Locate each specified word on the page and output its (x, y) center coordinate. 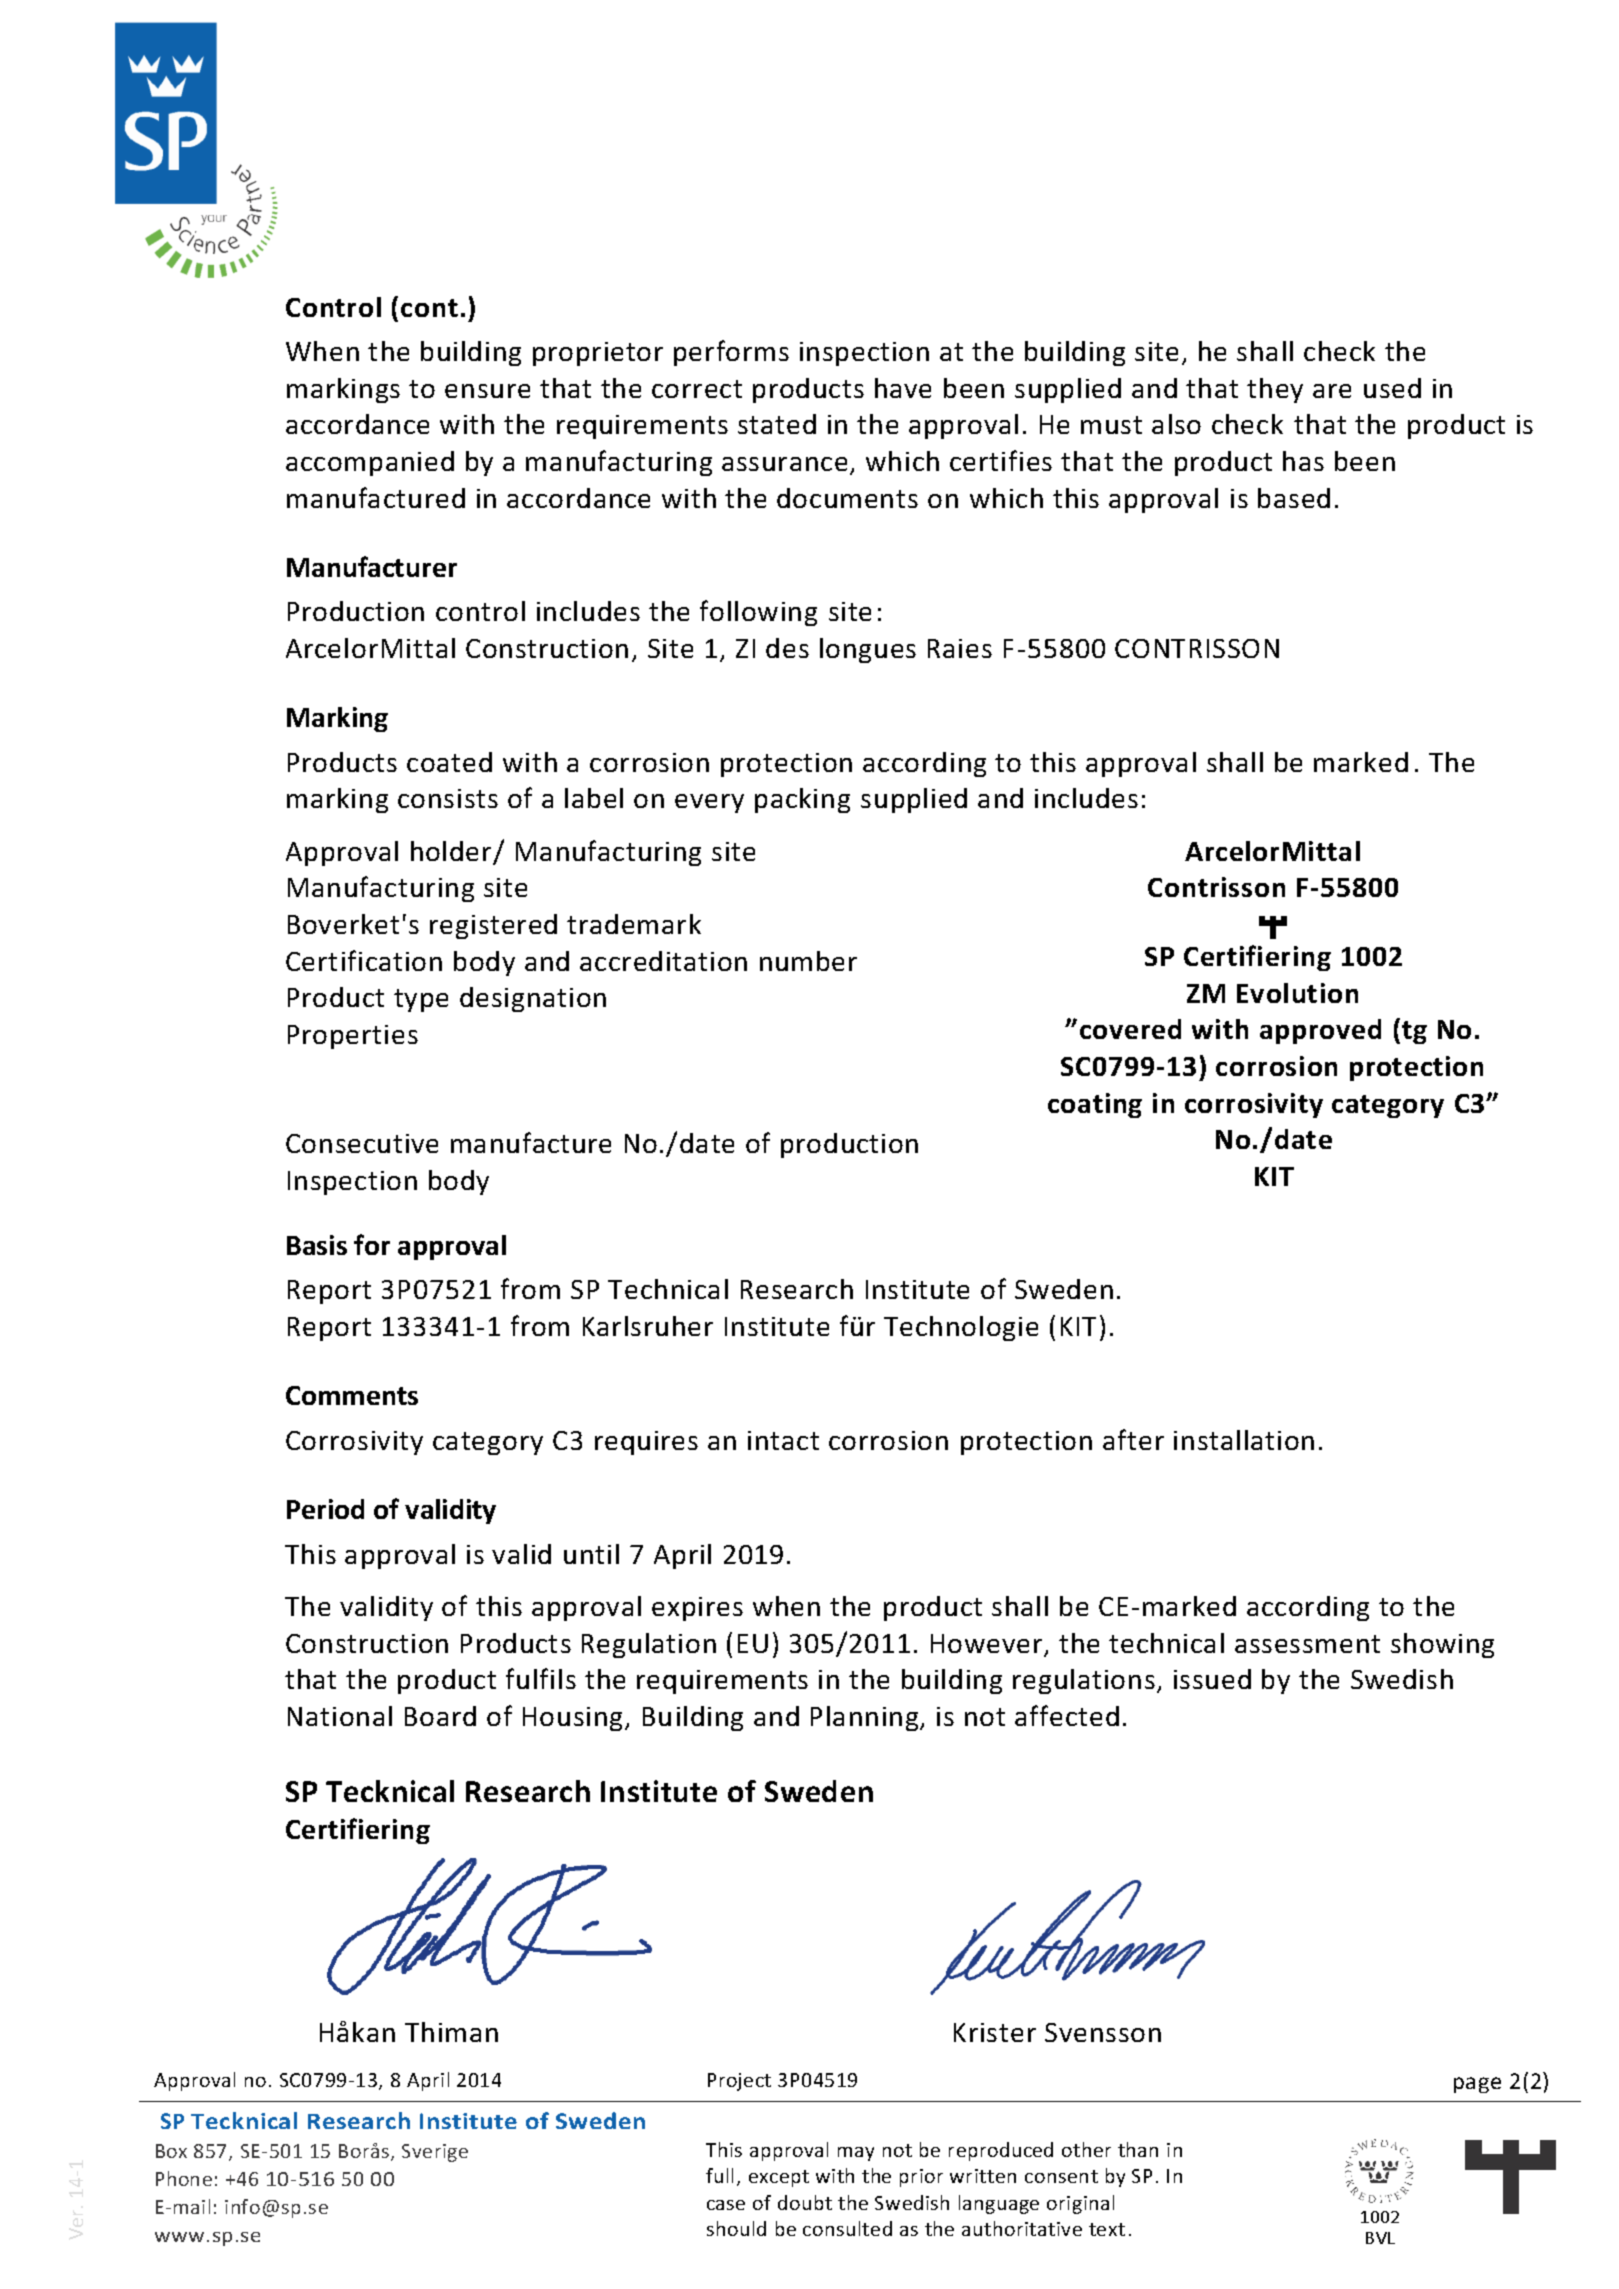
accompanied (370, 463)
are (1332, 391)
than (1138, 2149)
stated (777, 424)
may (856, 2154)
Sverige (435, 2153)
